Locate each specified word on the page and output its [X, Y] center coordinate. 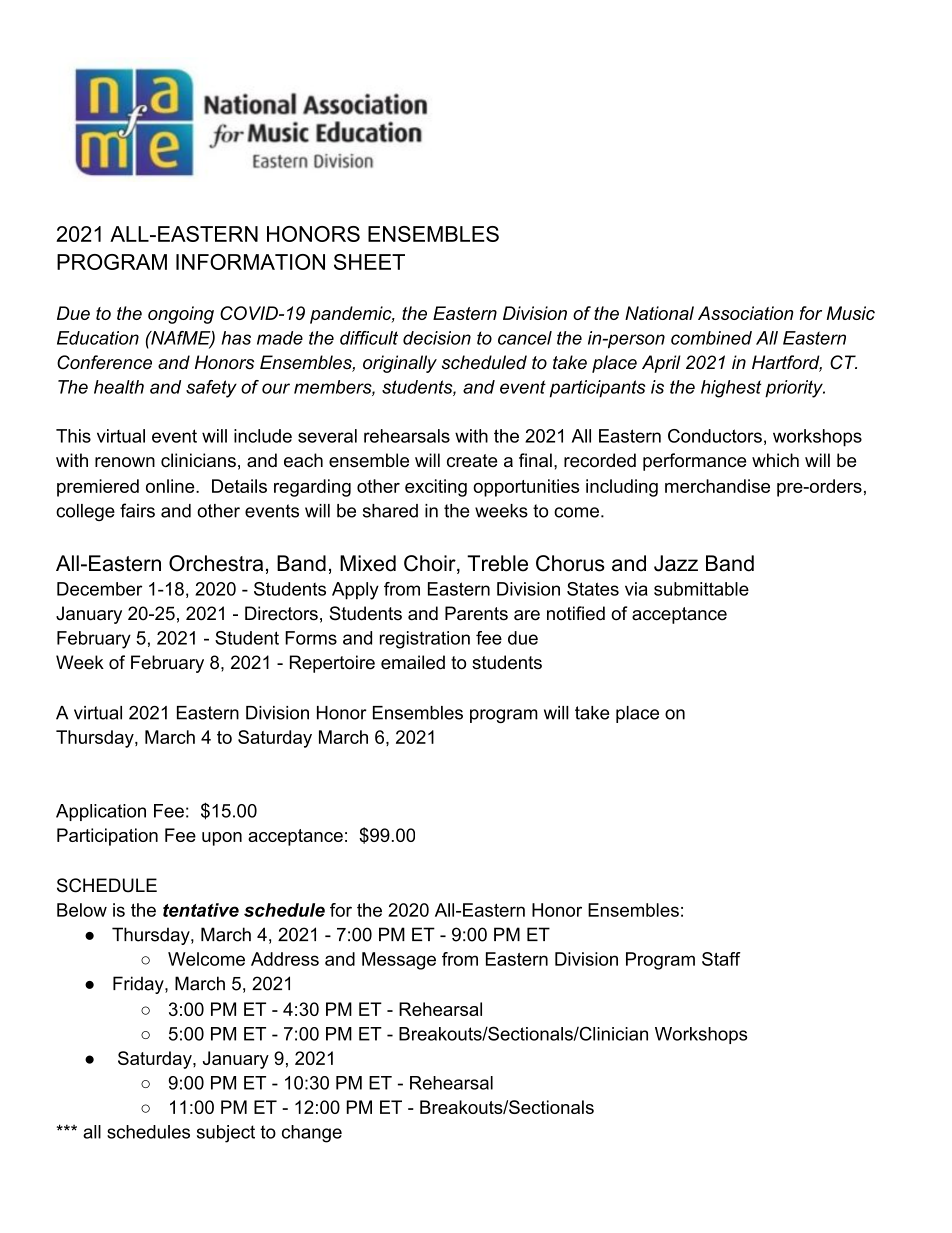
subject [226, 1134]
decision [437, 338]
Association [746, 313]
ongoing [181, 315]
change [312, 1134]
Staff [721, 959]
